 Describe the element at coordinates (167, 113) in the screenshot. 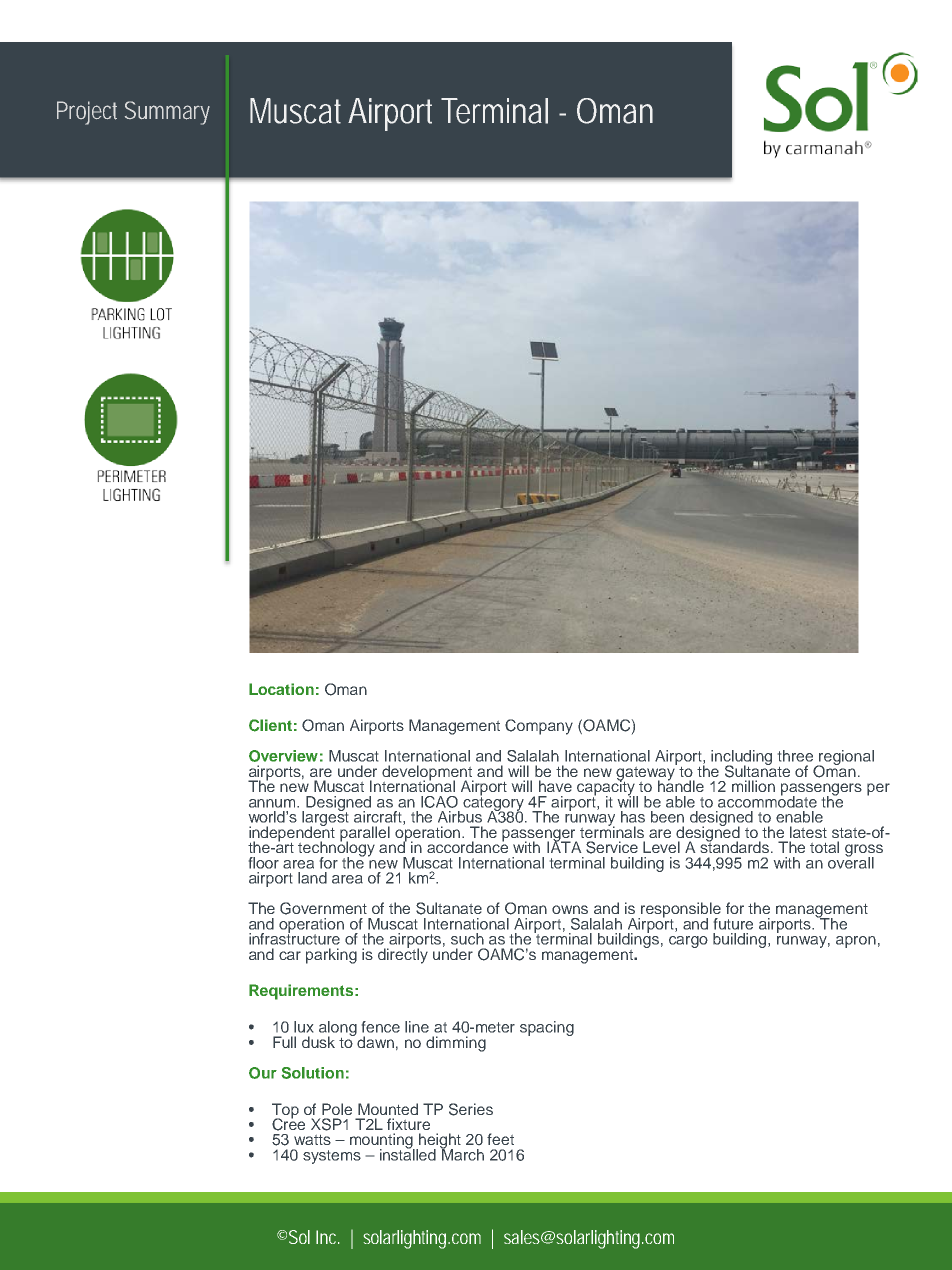

I see `Summary` at that location.
